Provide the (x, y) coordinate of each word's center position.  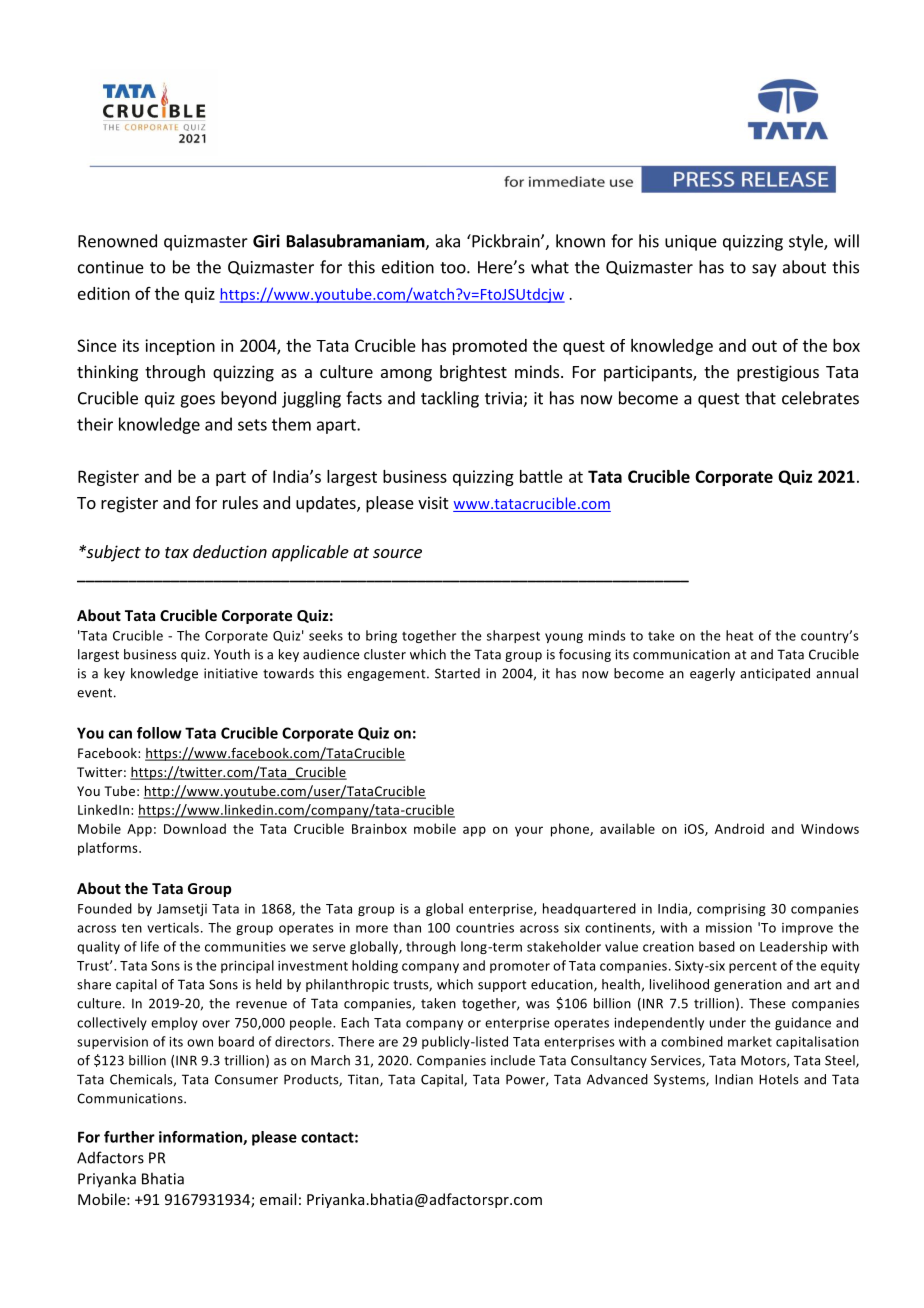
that (760, 398)
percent (753, 967)
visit (433, 502)
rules (240, 502)
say (764, 270)
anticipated (775, 674)
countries (485, 928)
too (454, 268)
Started (457, 673)
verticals (173, 927)
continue (111, 267)
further (129, 1137)
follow (159, 733)
